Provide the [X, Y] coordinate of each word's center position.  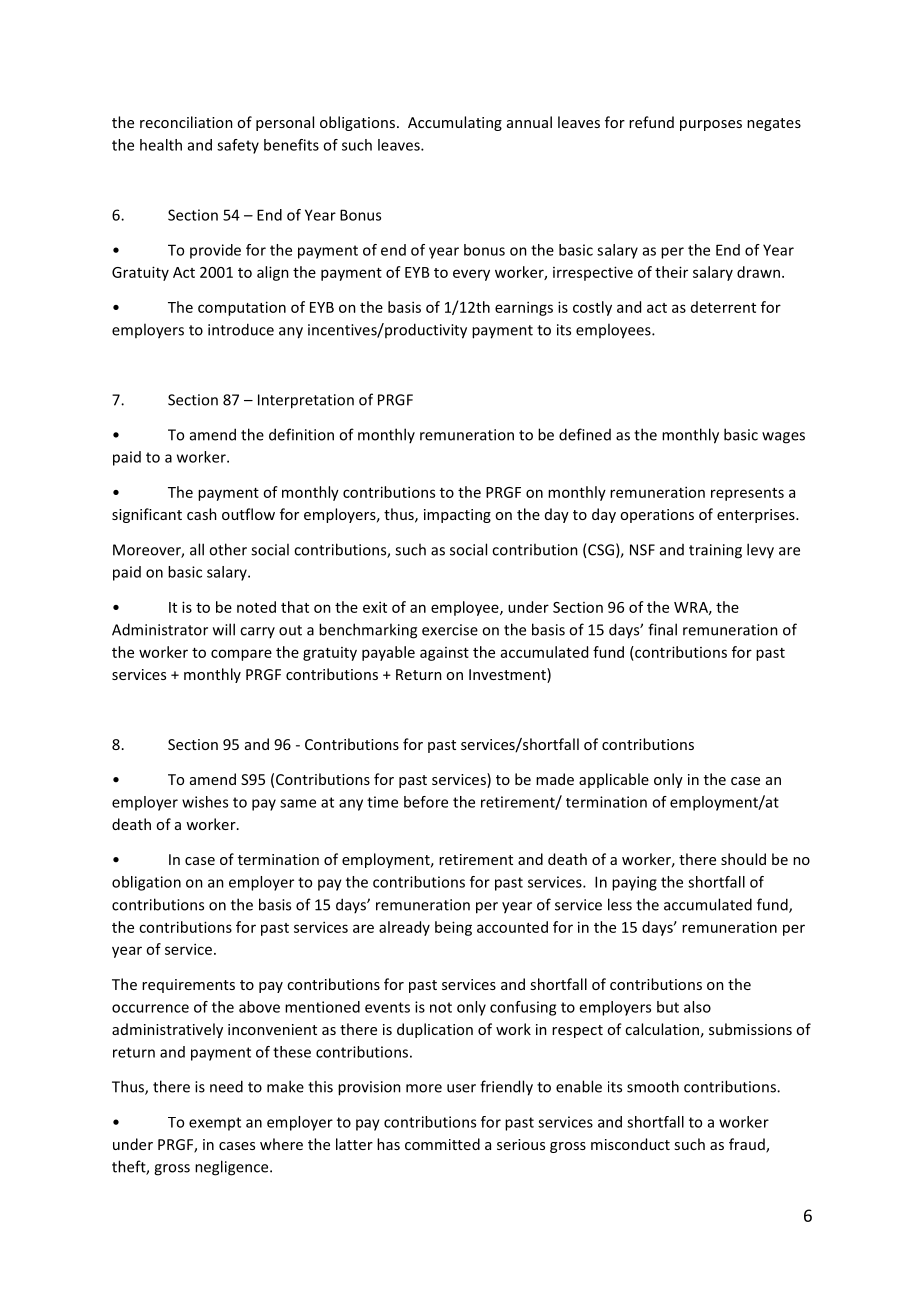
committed [442, 1144]
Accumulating [455, 123]
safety [238, 146]
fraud [748, 1145]
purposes [711, 125]
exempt [215, 1124]
